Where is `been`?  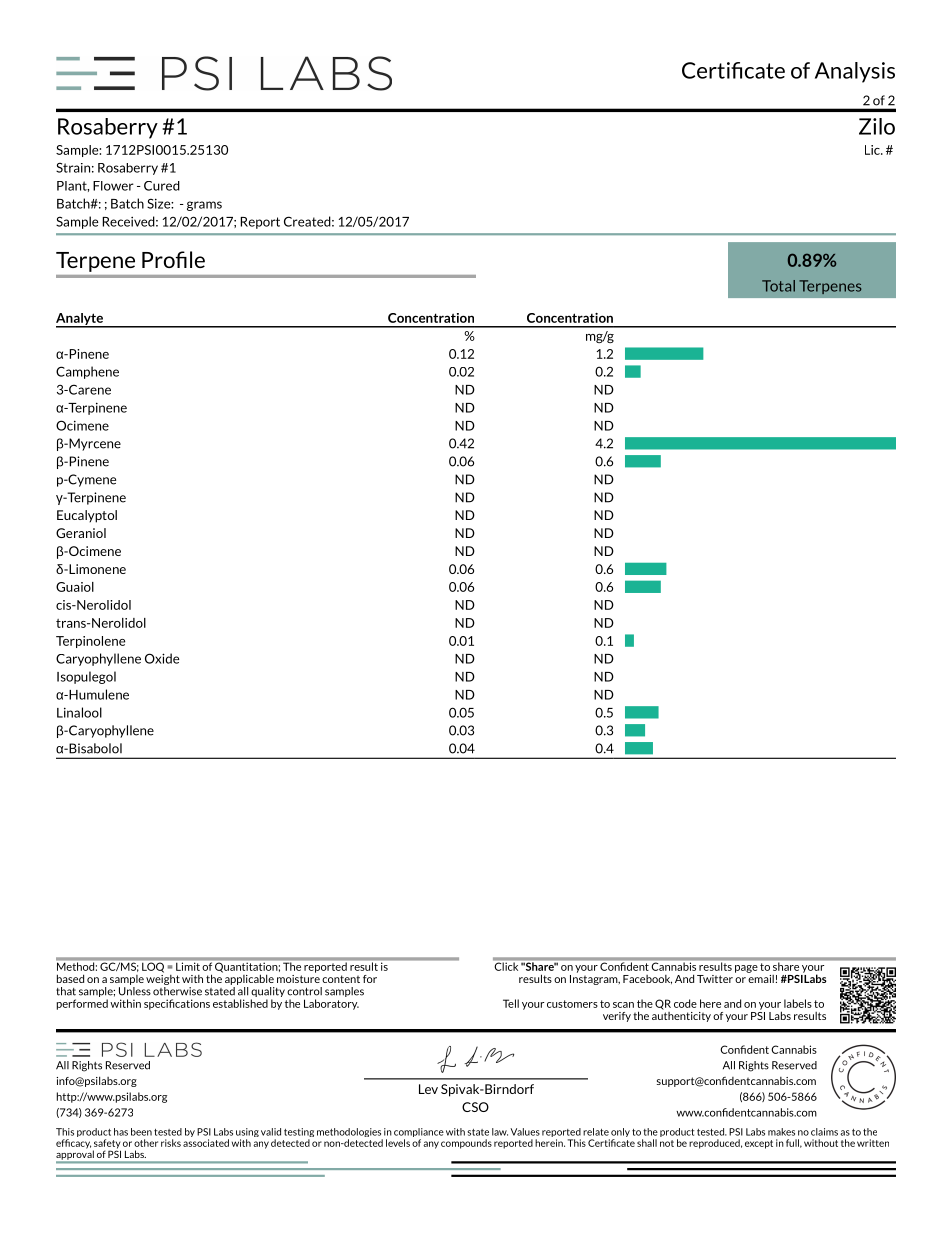
been is located at coordinates (141, 1132).
